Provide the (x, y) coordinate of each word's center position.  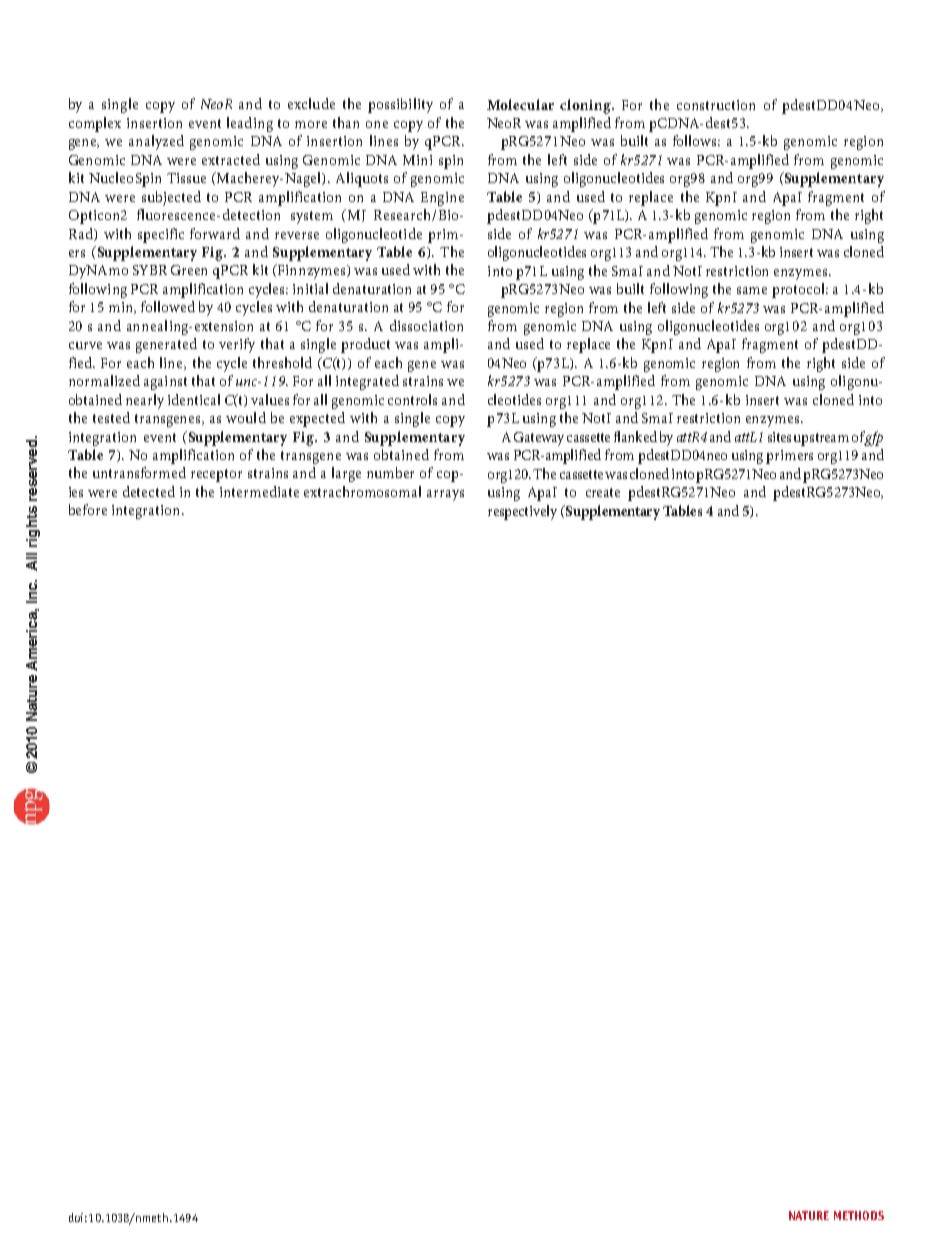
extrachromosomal (362, 491)
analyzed (156, 142)
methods (859, 1215)
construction (716, 105)
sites (779, 437)
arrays (445, 495)
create (603, 492)
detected (149, 491)
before (88, 509)
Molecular (520, 104)
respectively (522, 512)
